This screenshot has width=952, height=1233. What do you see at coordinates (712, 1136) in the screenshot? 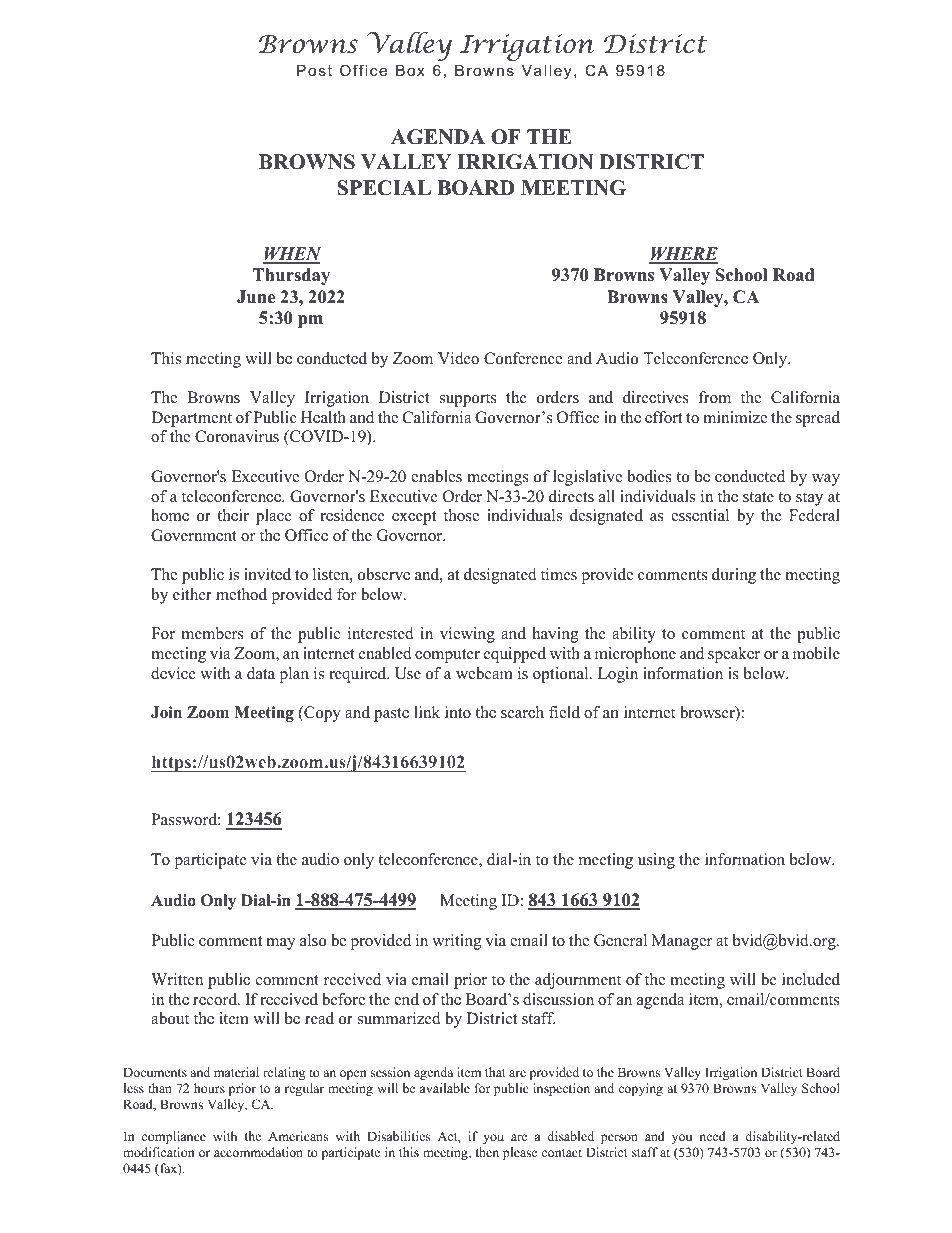
I see `need` at bounding box center [712, 1136].
